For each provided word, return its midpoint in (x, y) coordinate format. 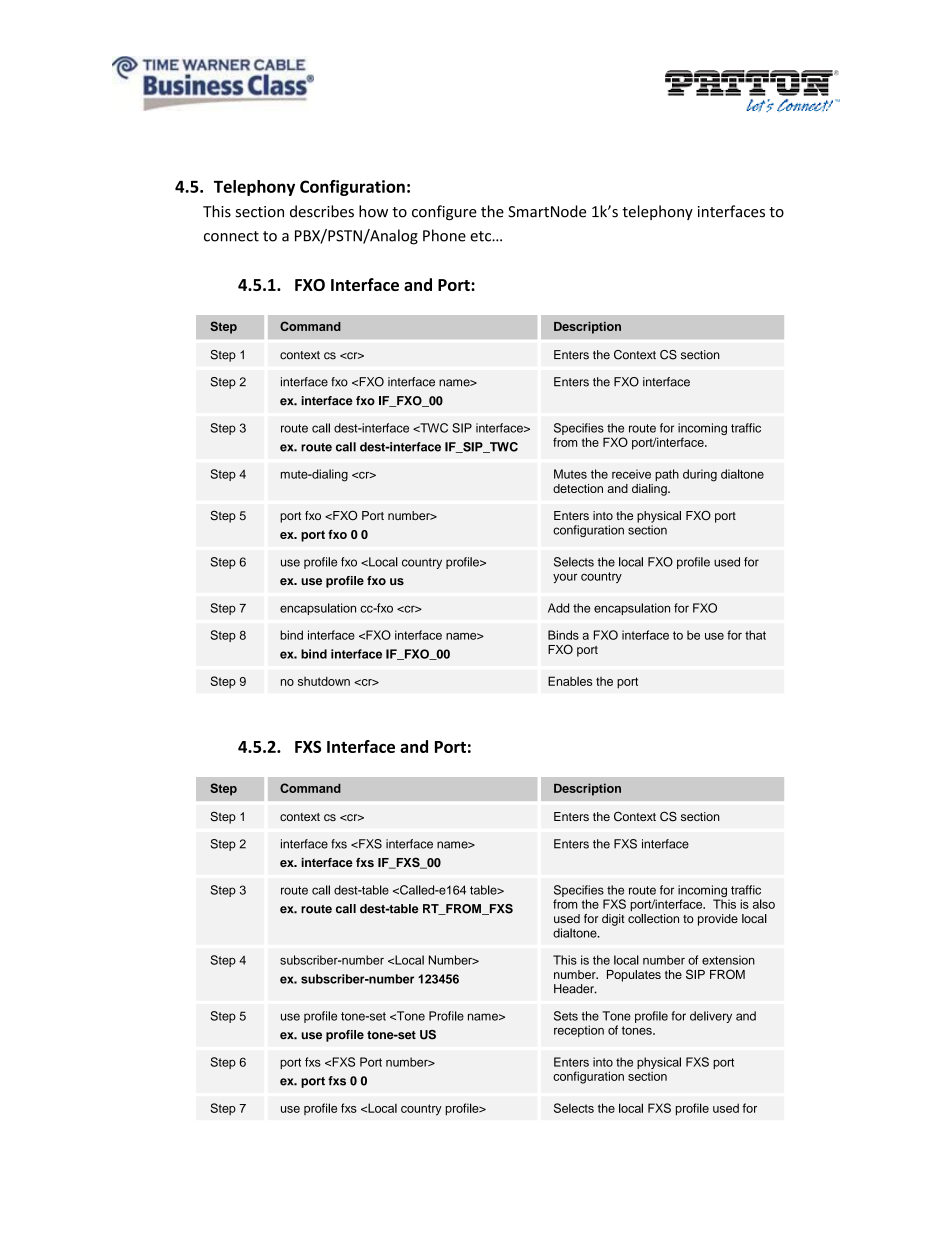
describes (322, 211)
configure (444, 212)
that (755, 635)
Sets (566, 1016)
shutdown (324, 681)
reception (579, 1031)
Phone (444, 235)
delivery (711, 1017)
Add (558, 608)
